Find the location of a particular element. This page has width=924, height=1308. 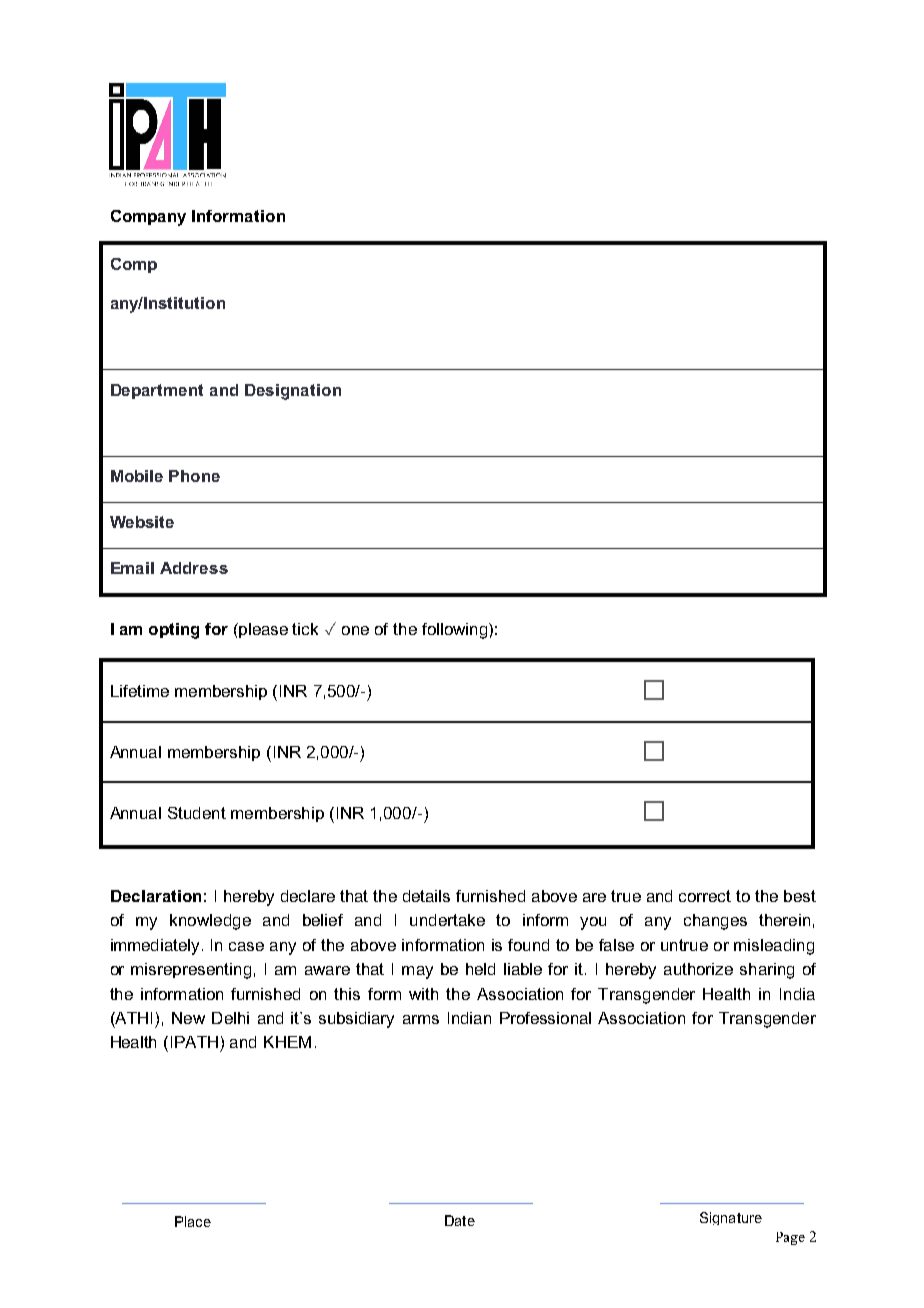

Designation is located at coordinates (293, 392).
